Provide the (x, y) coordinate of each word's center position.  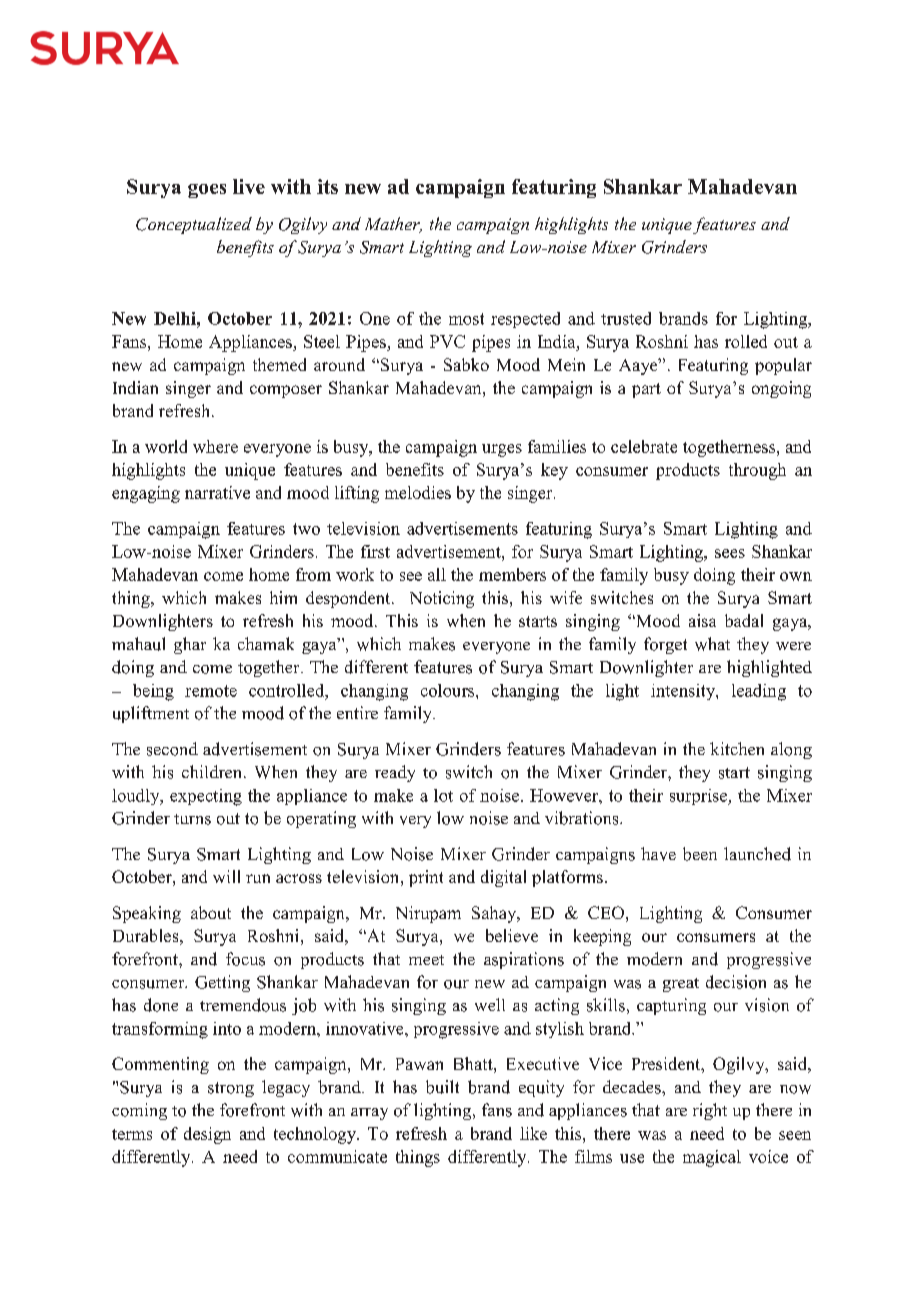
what (712, 644)
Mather (393, 225)
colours (449, 690)
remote (211, 691)
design (207, 1135)
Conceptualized (194, 225)
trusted (626, 318)
